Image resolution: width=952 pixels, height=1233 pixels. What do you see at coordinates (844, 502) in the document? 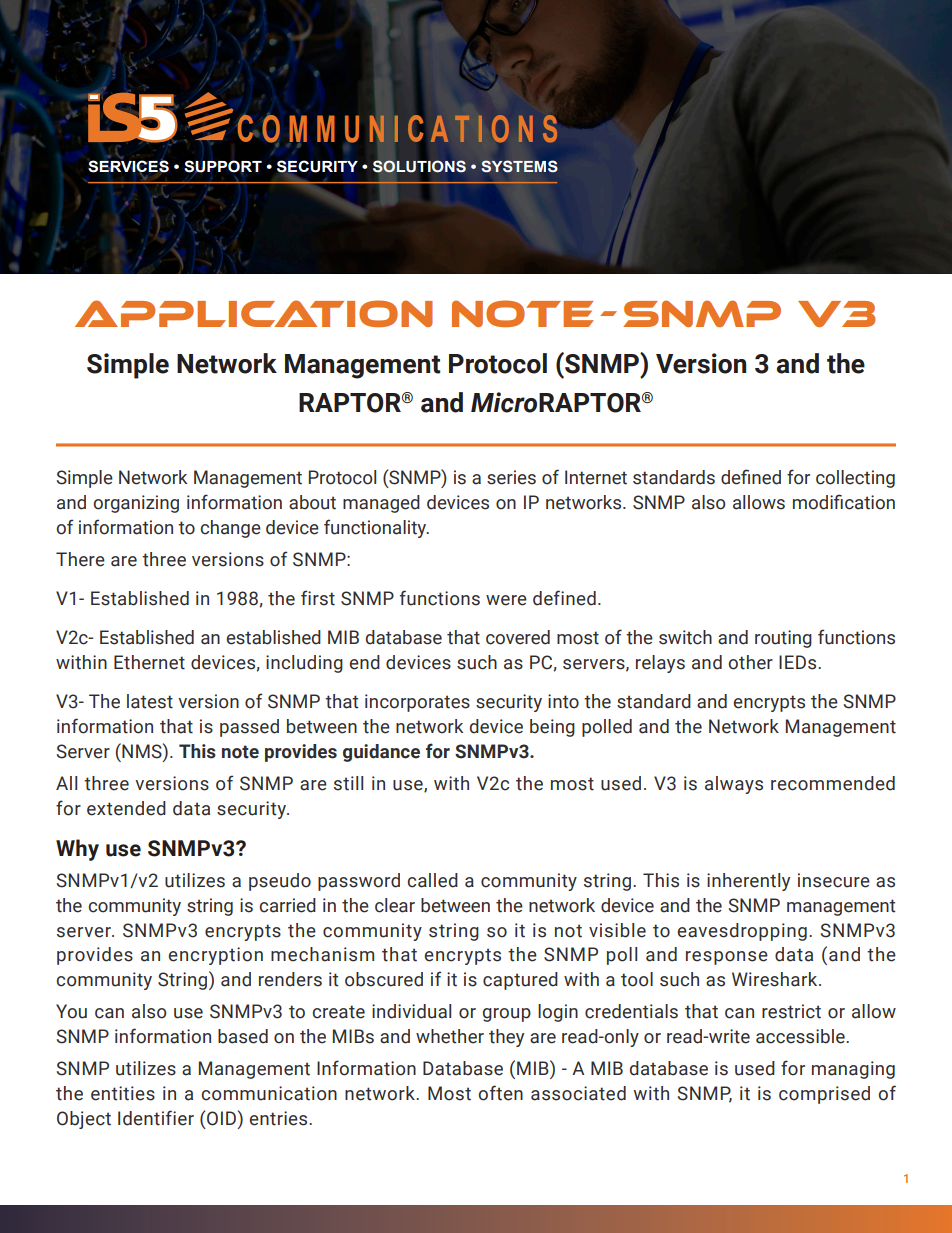
I see `modification` at bounding box center [844, 502].
